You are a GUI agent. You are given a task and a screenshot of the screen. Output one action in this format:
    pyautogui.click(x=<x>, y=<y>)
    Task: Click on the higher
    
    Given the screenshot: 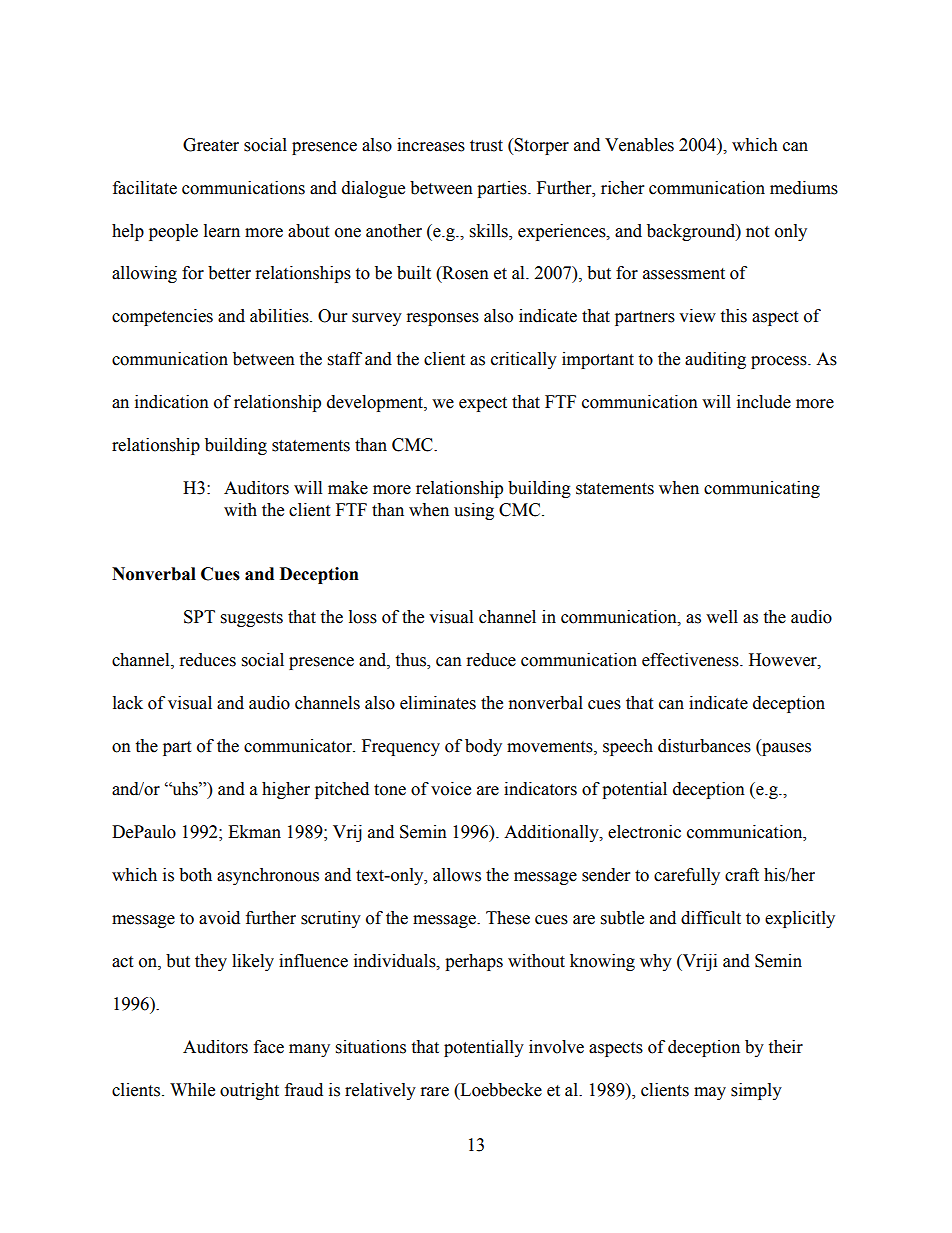 What is the action you would take?
    pyautogui.click(x=286, y=790)
